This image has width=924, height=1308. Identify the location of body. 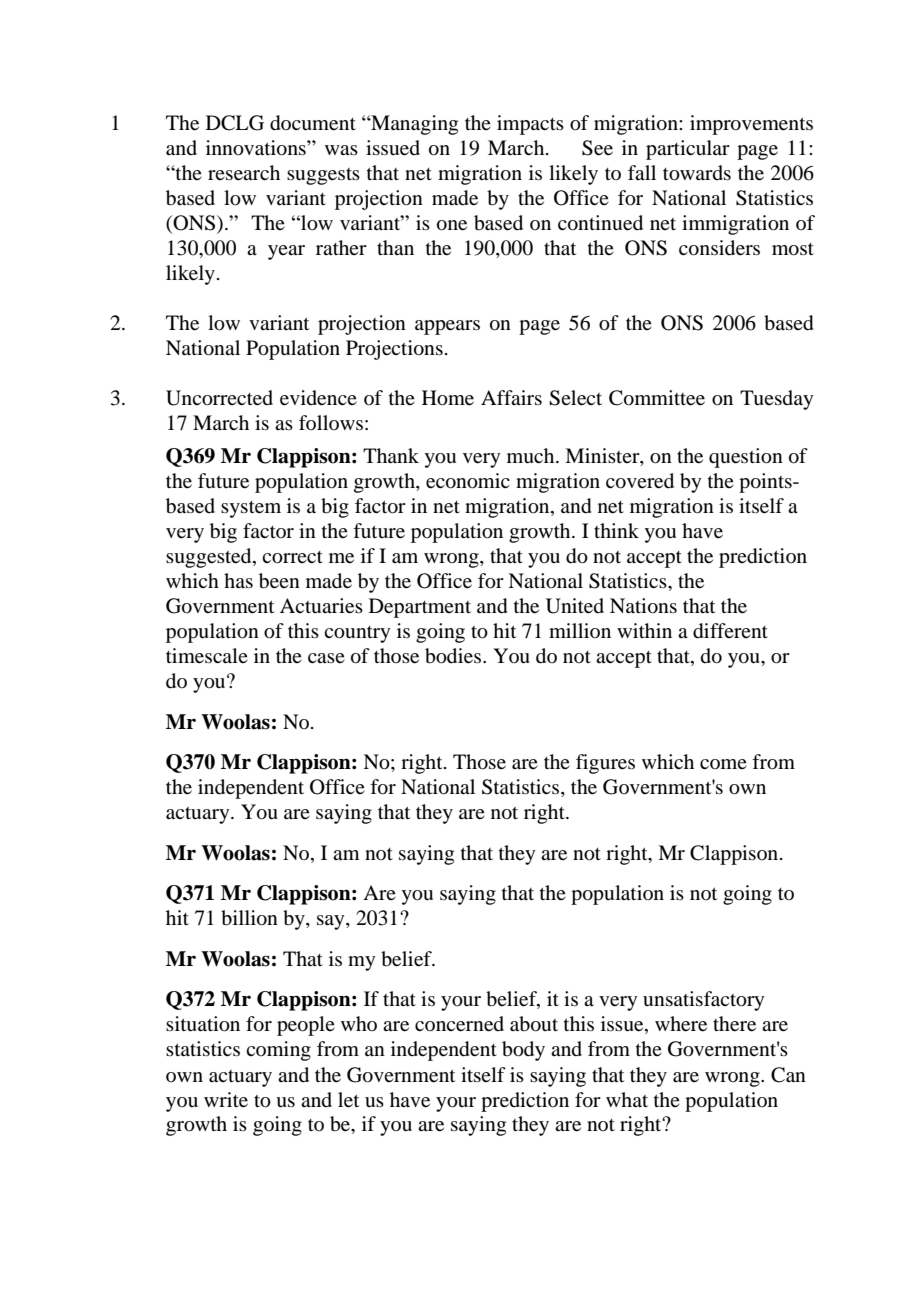
(523, 1051).
